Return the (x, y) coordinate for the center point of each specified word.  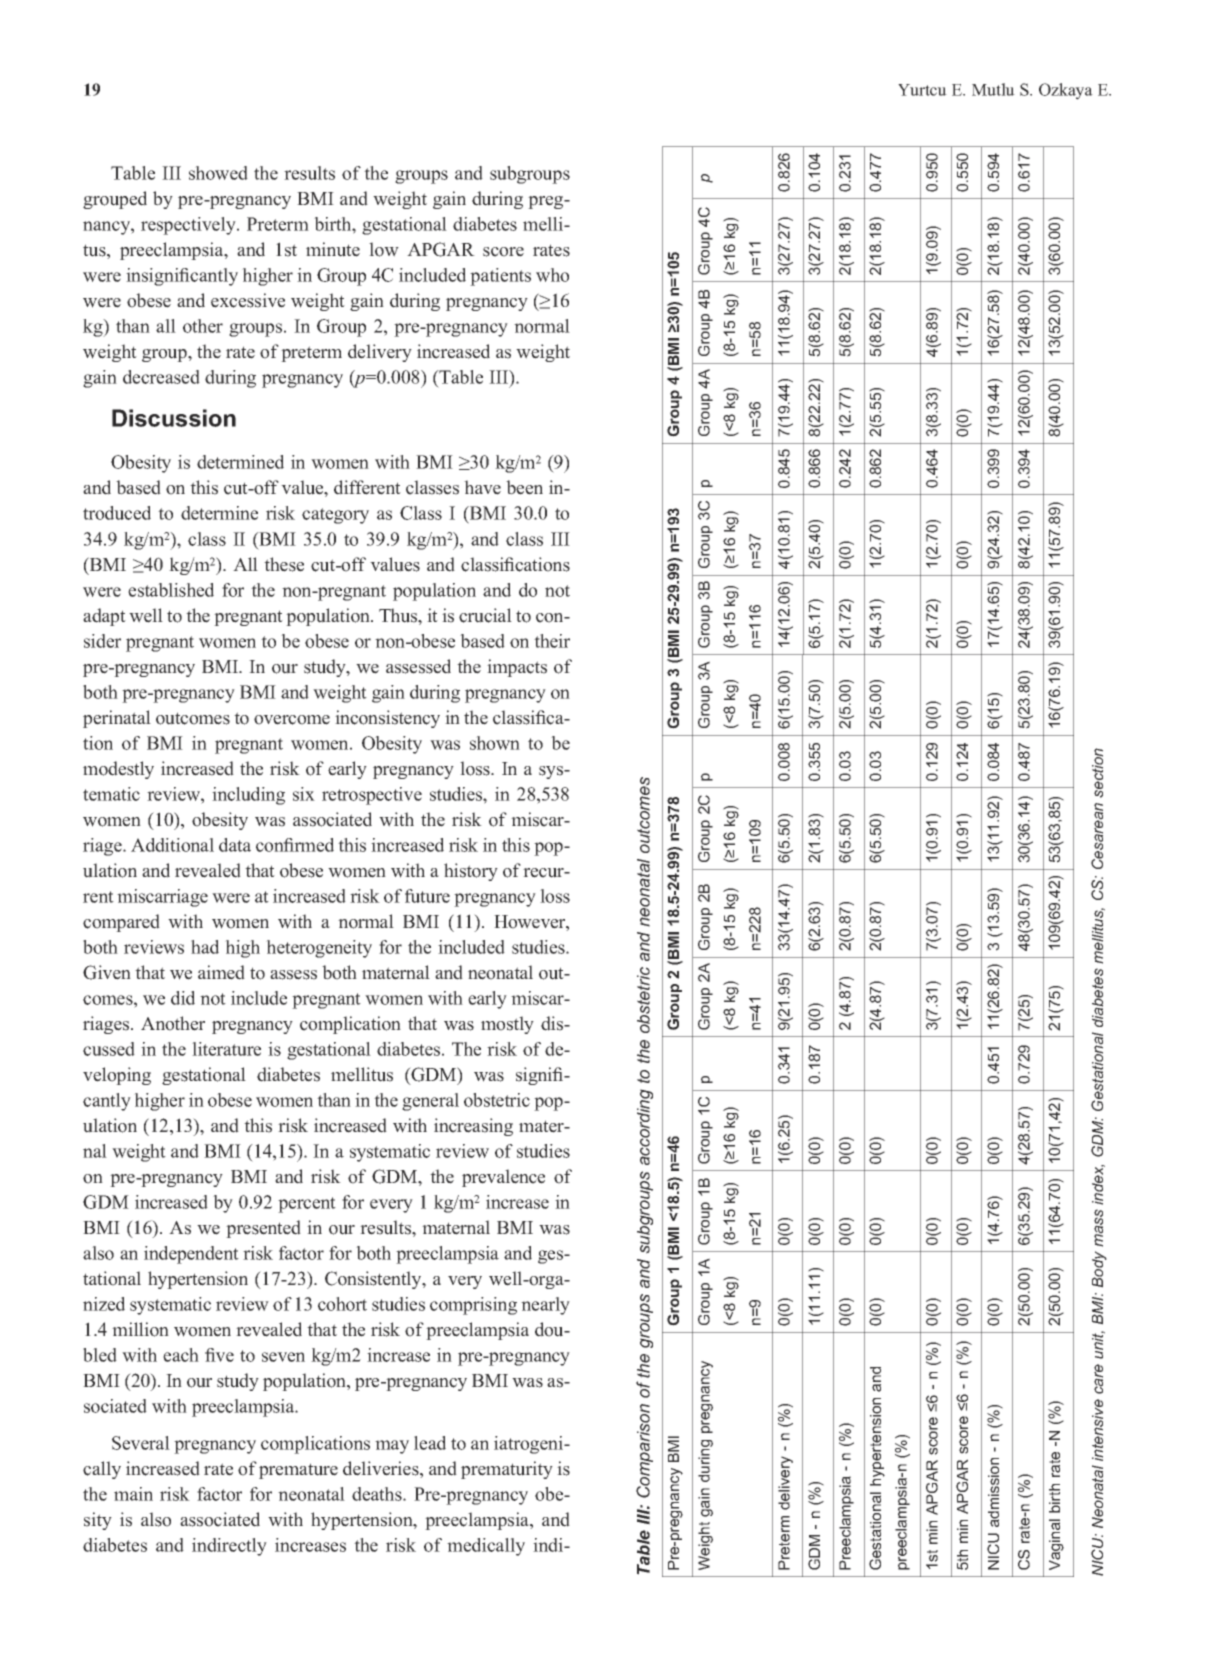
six (304, 794)
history (471, 872)
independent (191, 1255)
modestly (118, 770)
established (171, 590)
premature (298, 1471)
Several (141, 1443)
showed (218, 173)
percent (307, 1205)
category (335, 516)
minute (333, 249)
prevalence (503, 1178)
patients (500, 277)
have (482, 487)
